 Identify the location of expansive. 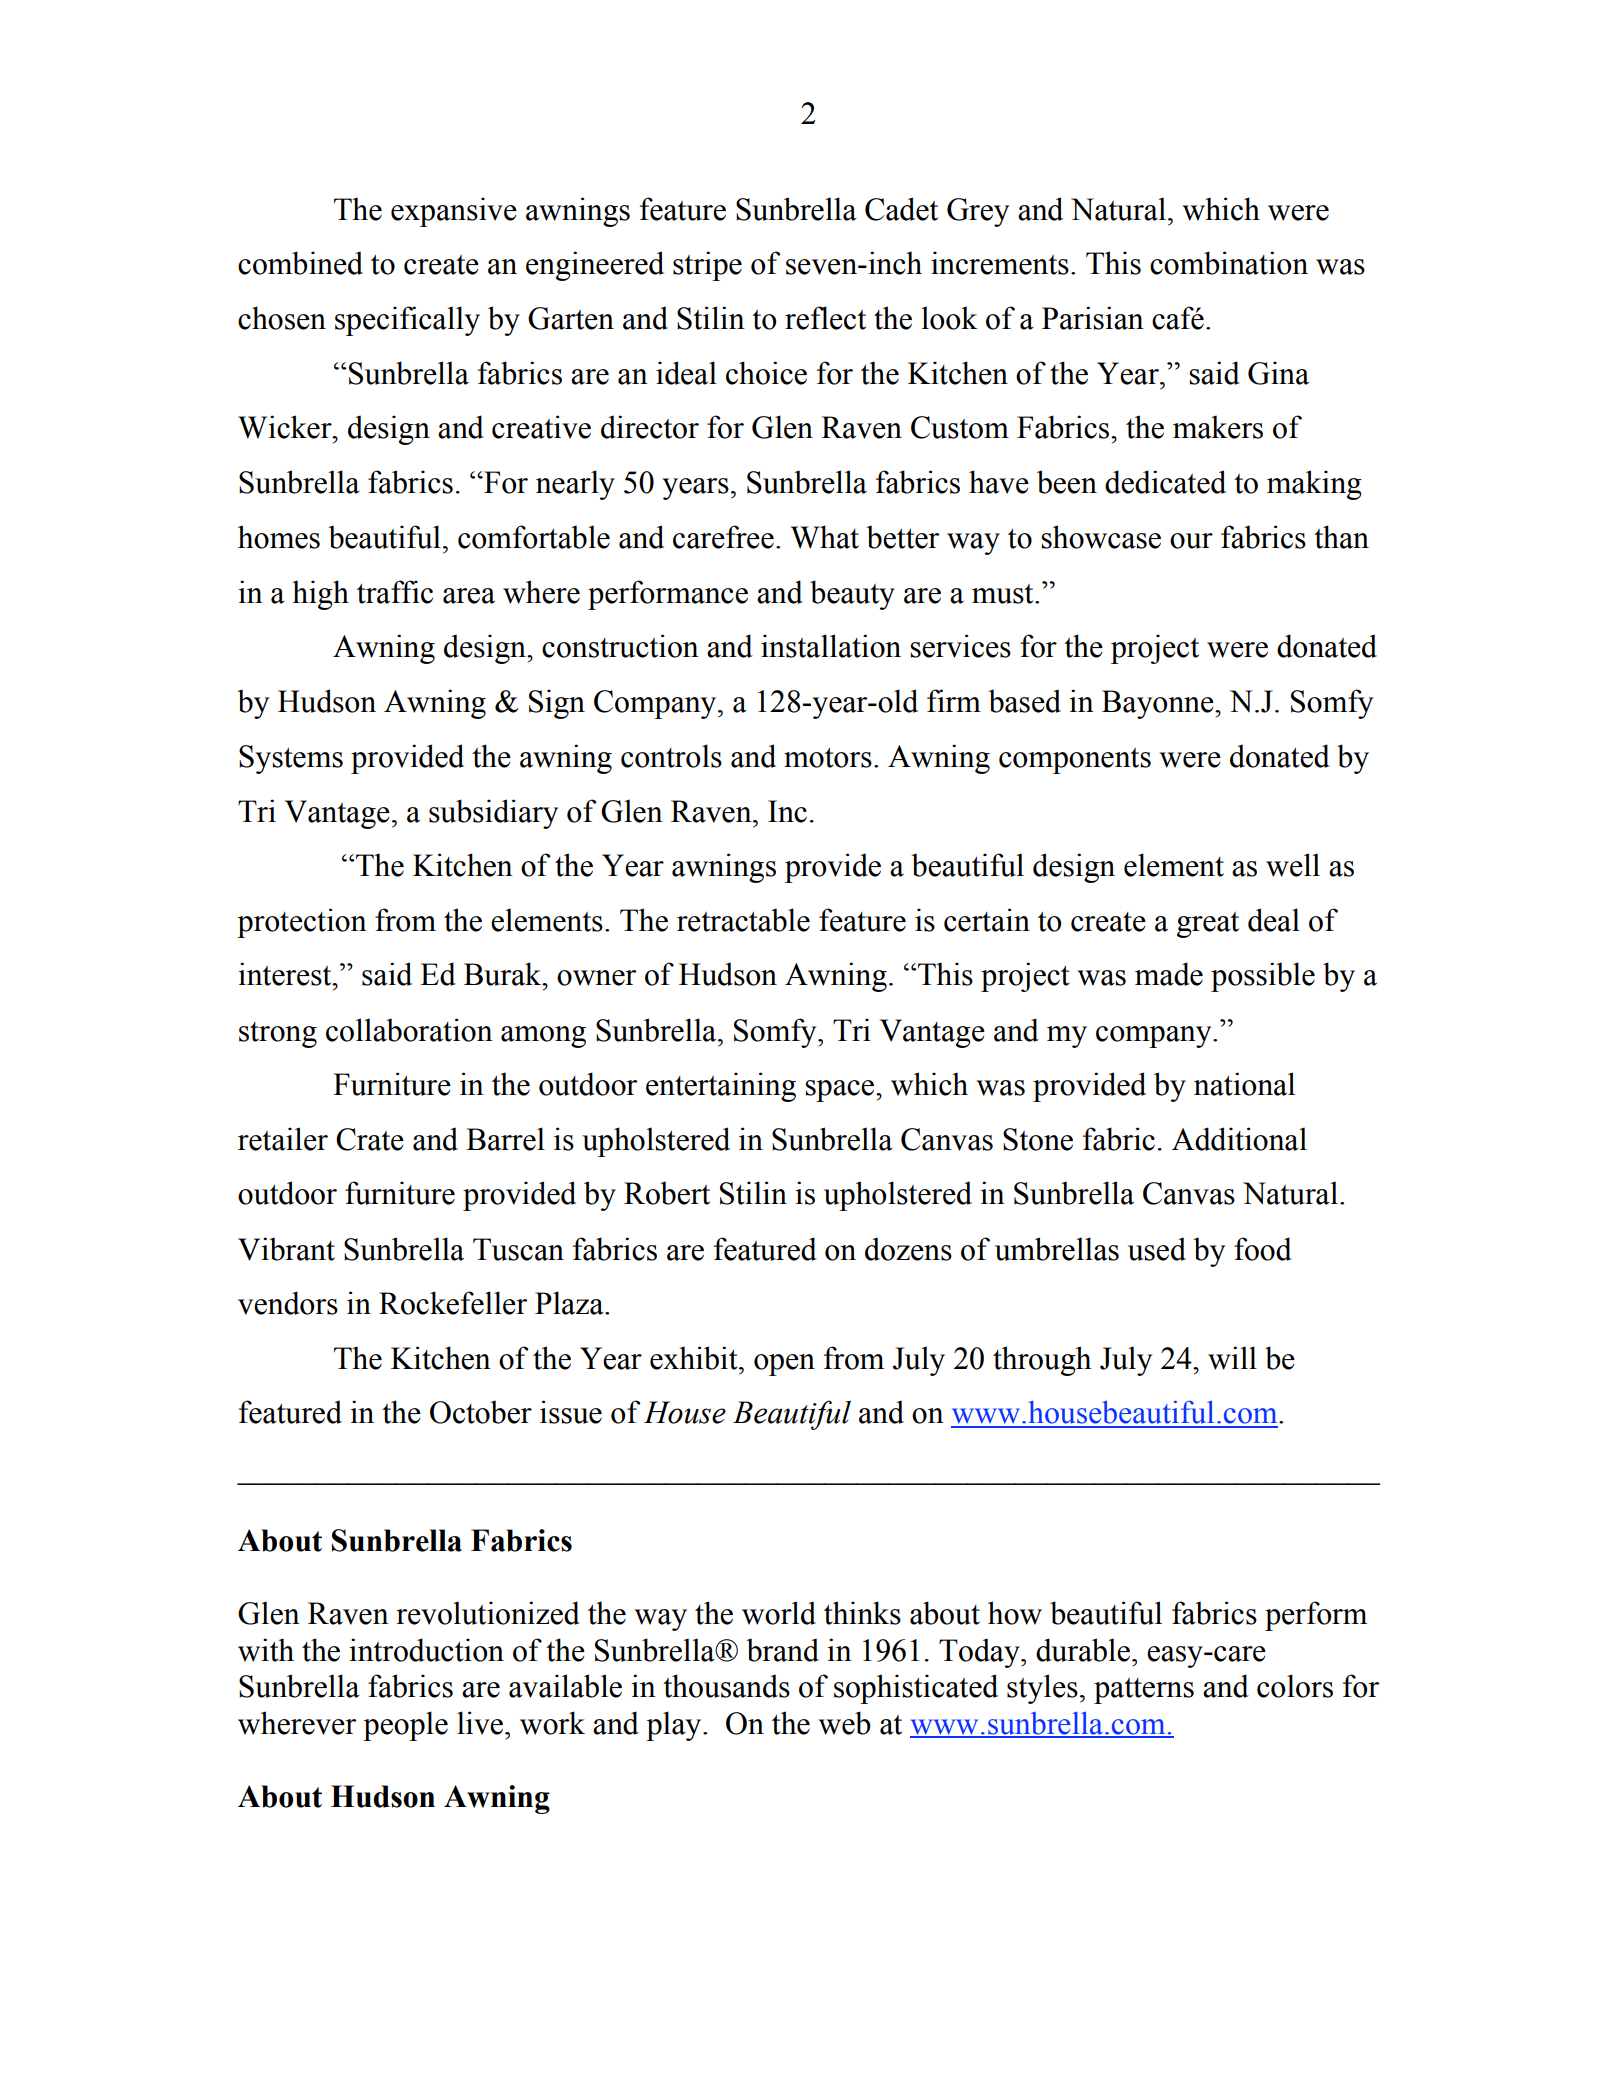
(454, 212).
